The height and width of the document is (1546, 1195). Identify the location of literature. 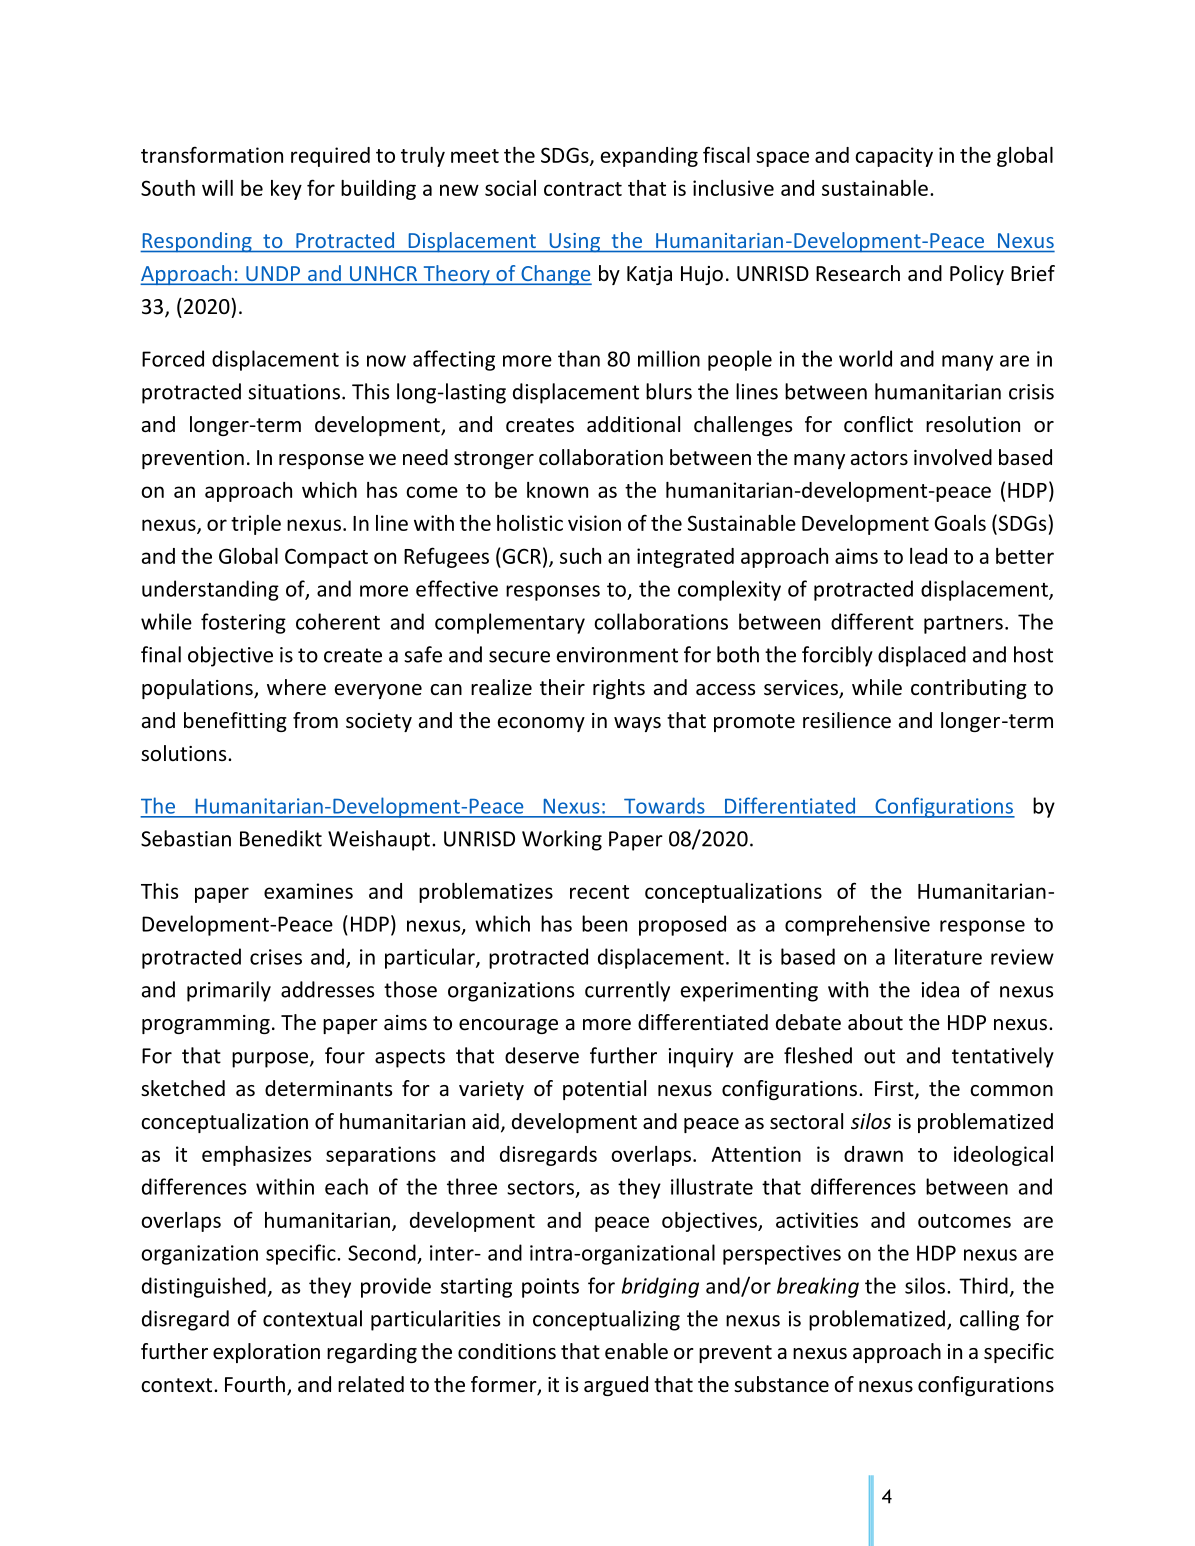
(938, 956).
